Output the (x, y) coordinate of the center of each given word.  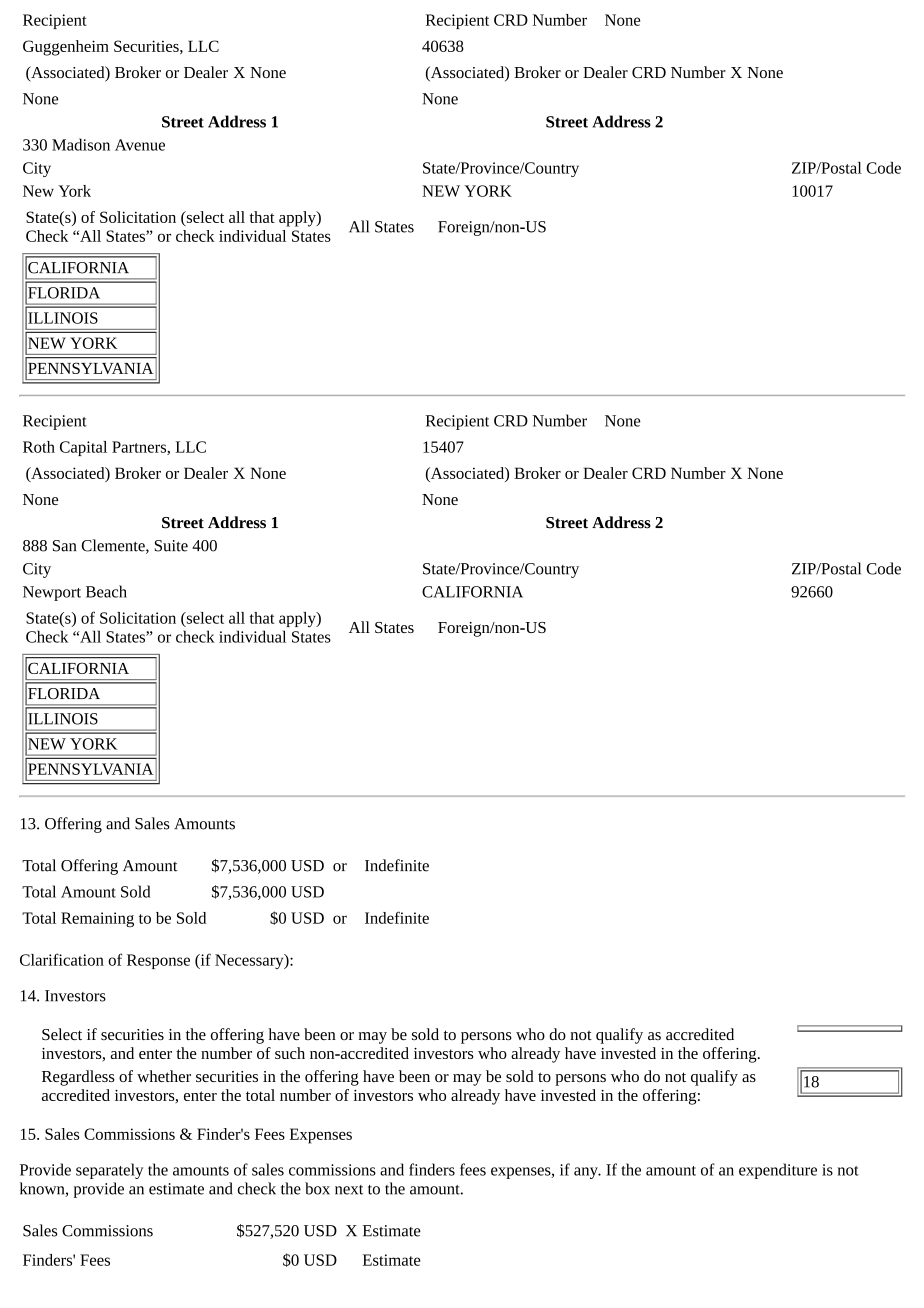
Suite (171, 546)
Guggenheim (66, 48)
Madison (81, 144)
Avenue (140, 145)
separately (109, 1171)
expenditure (778, 1171)
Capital (83, 448)
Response (158, 961)
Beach (106, 591)
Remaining (97, 919)
